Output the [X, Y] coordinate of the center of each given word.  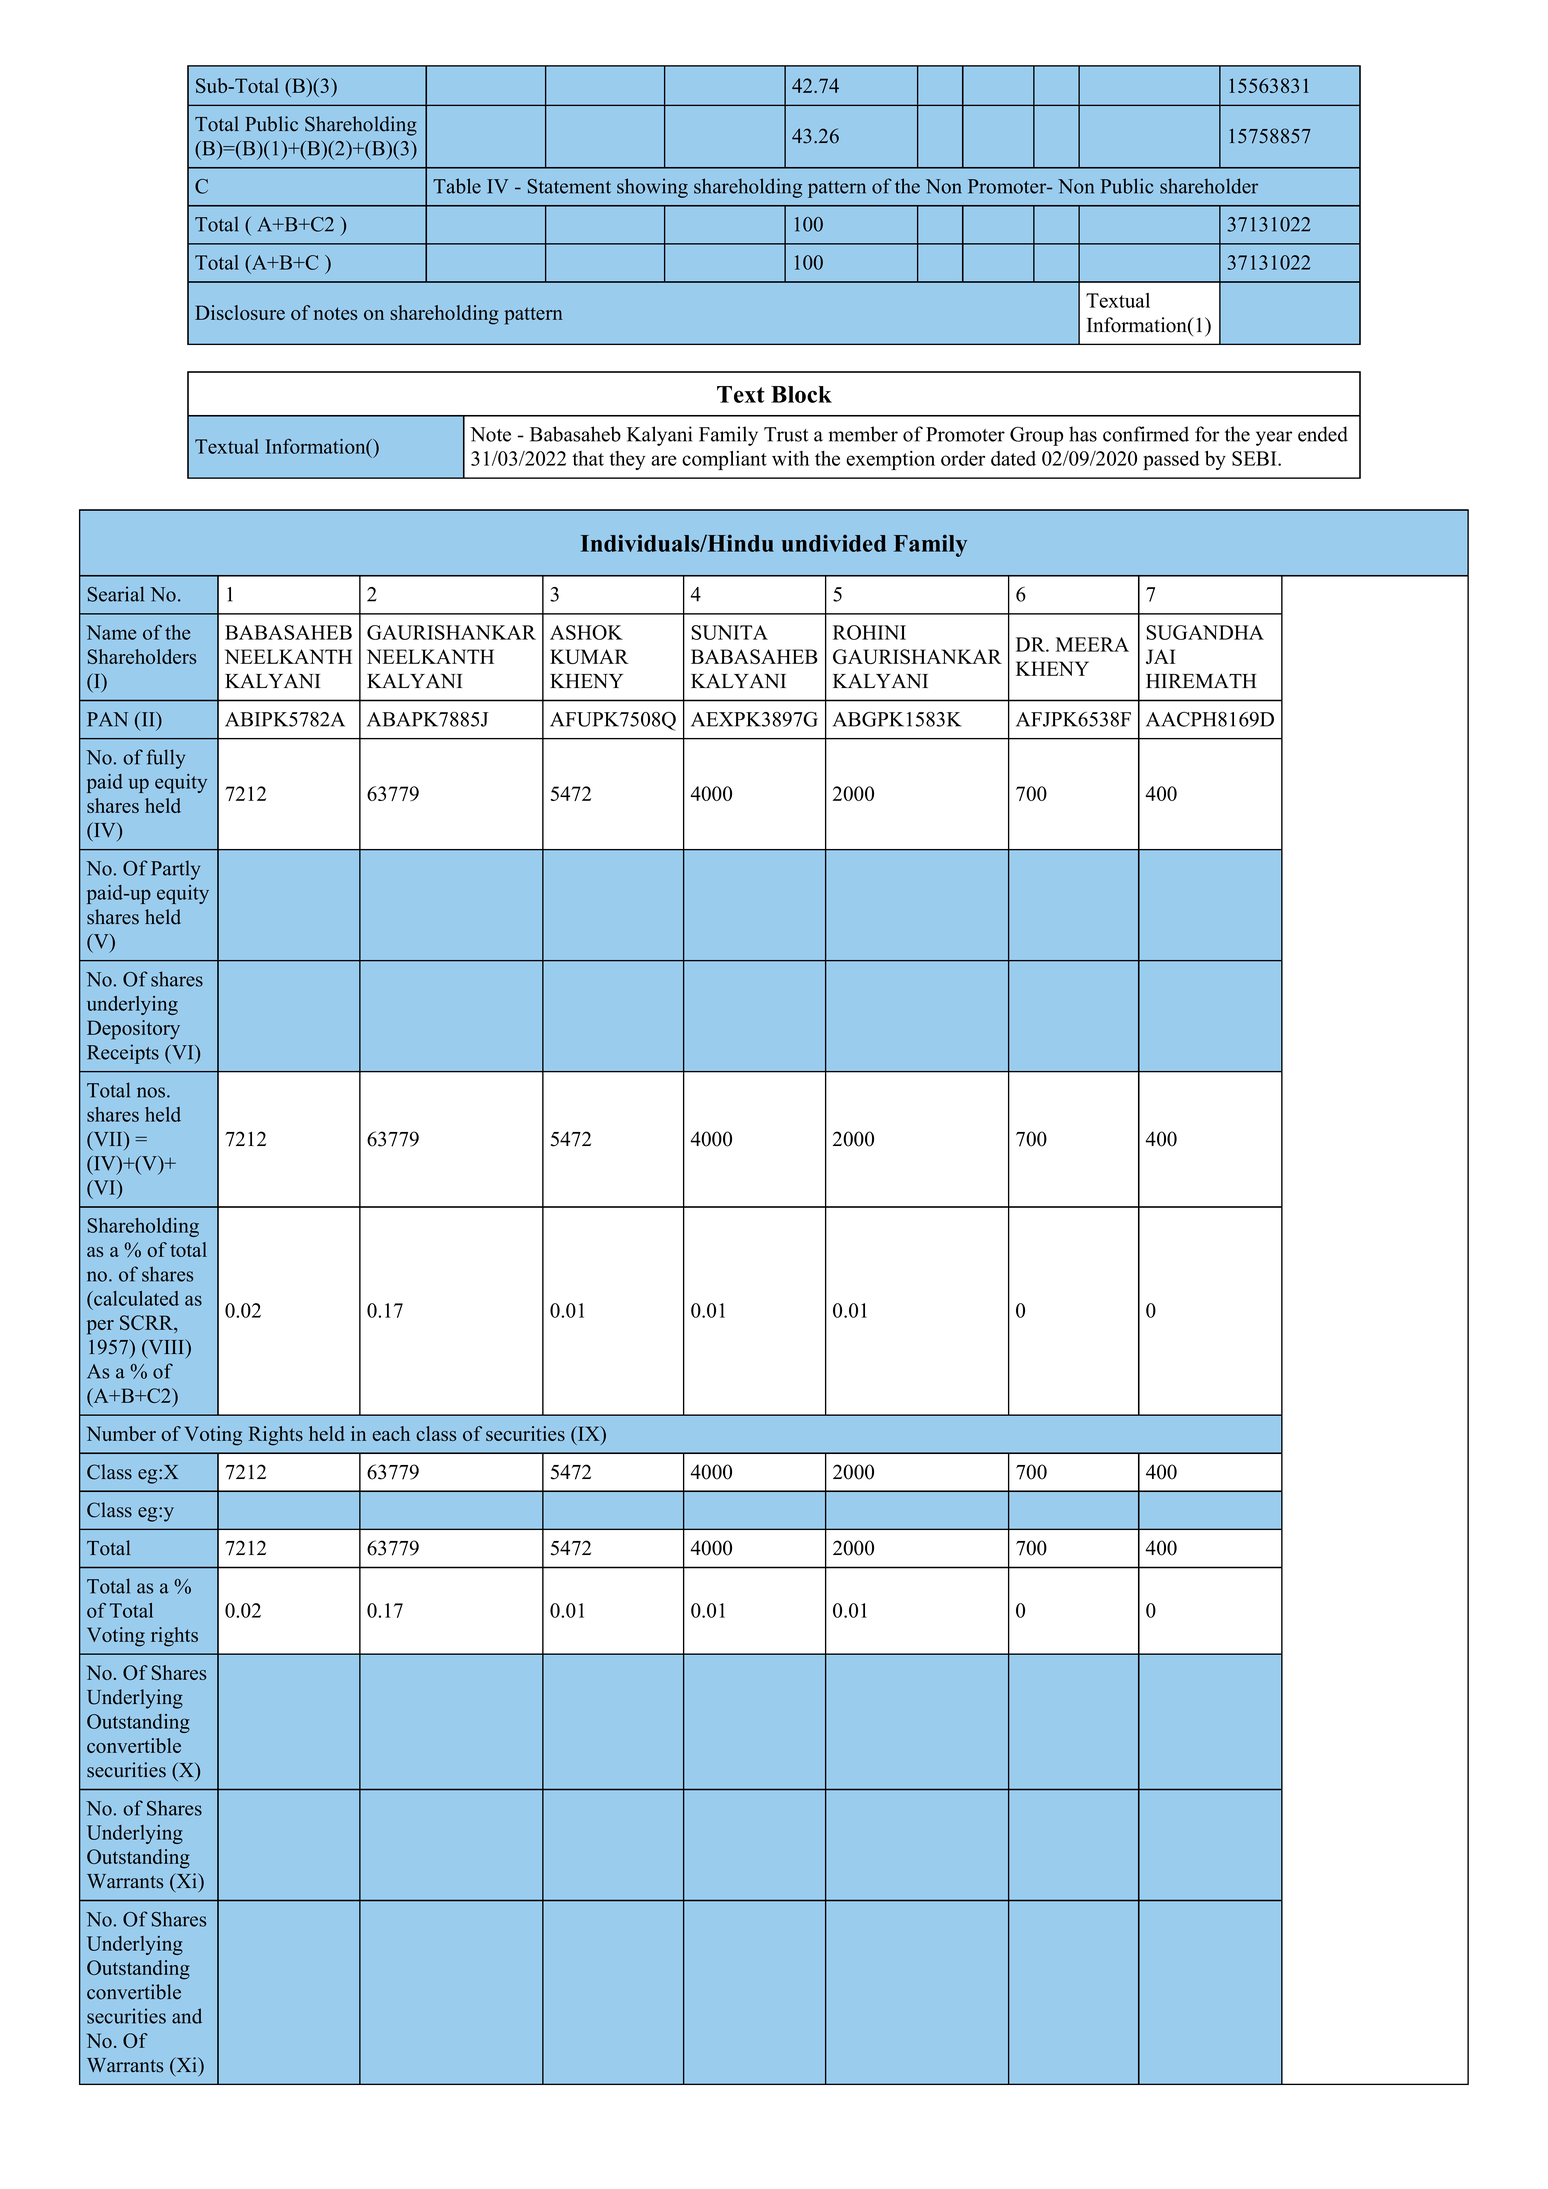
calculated [135, 1298]
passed [1171, 460]
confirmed [1146, 434]
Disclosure [240, 312]
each [391, 1433]
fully [165, 759]
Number [121, 1433]
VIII [166, 1346]
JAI [1161, 656]
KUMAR [589, 656]
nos [152, 1092]
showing [652, 188]
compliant [724, 460]
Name [111, 632]
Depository [133, 1030]
